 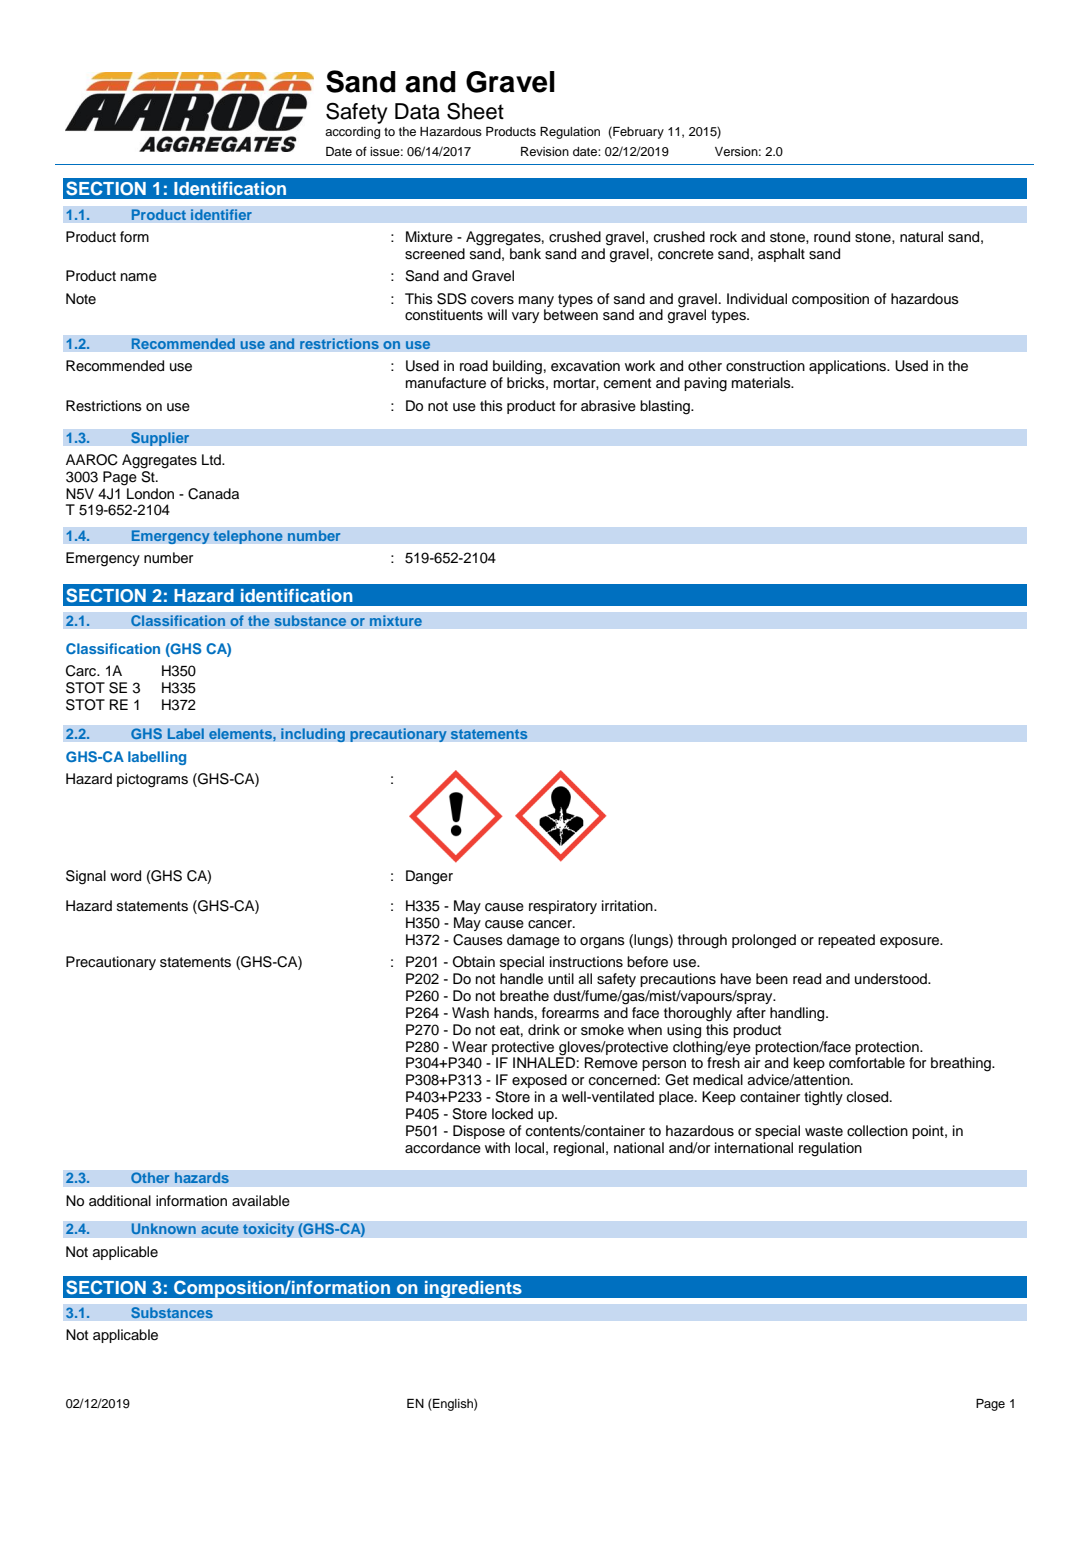 What do you see at coordinates (832, 237) in the image?
I see `round` at bounding box center [832, 237].
